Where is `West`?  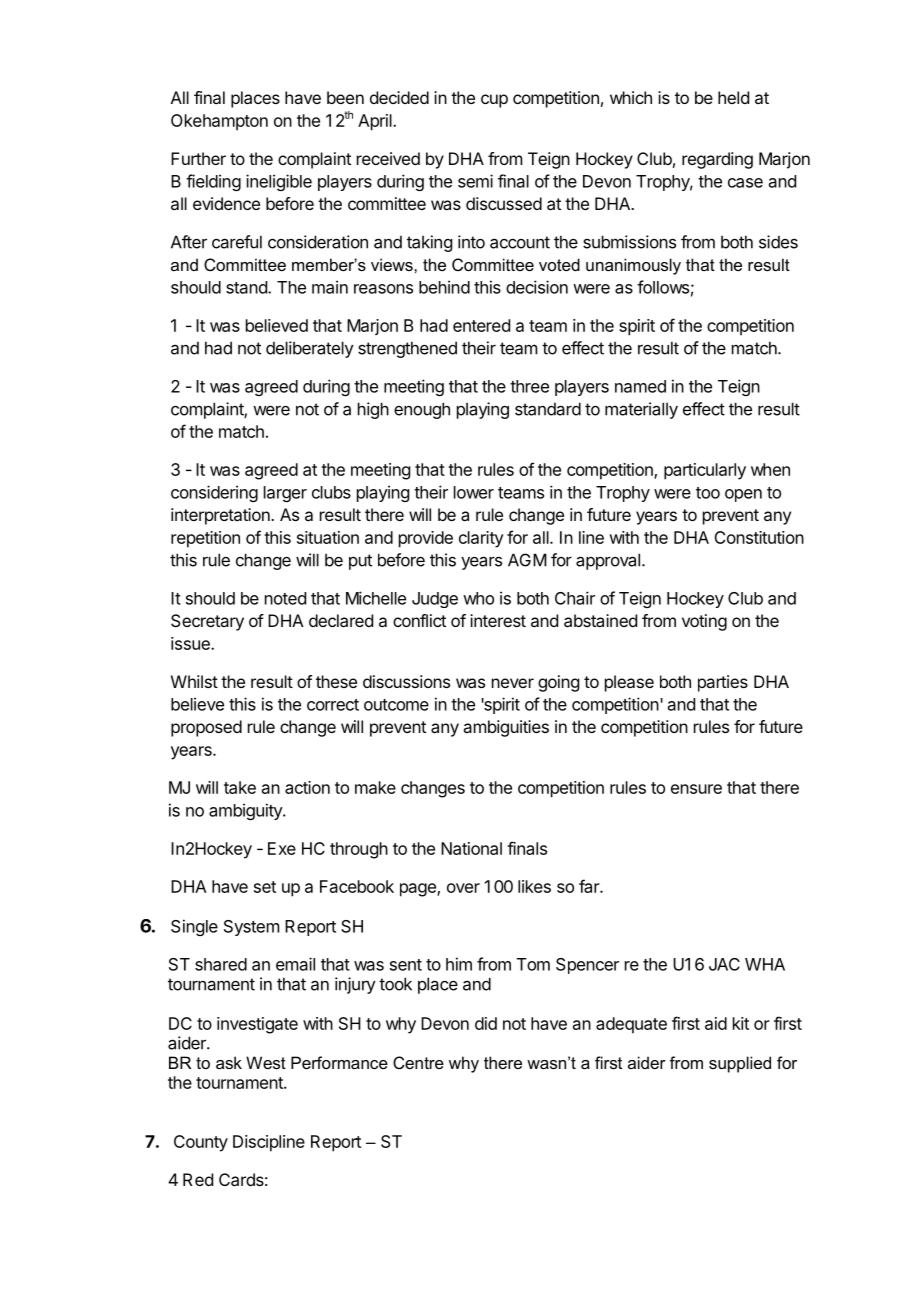 West is located at coordinates (266, 1062).
